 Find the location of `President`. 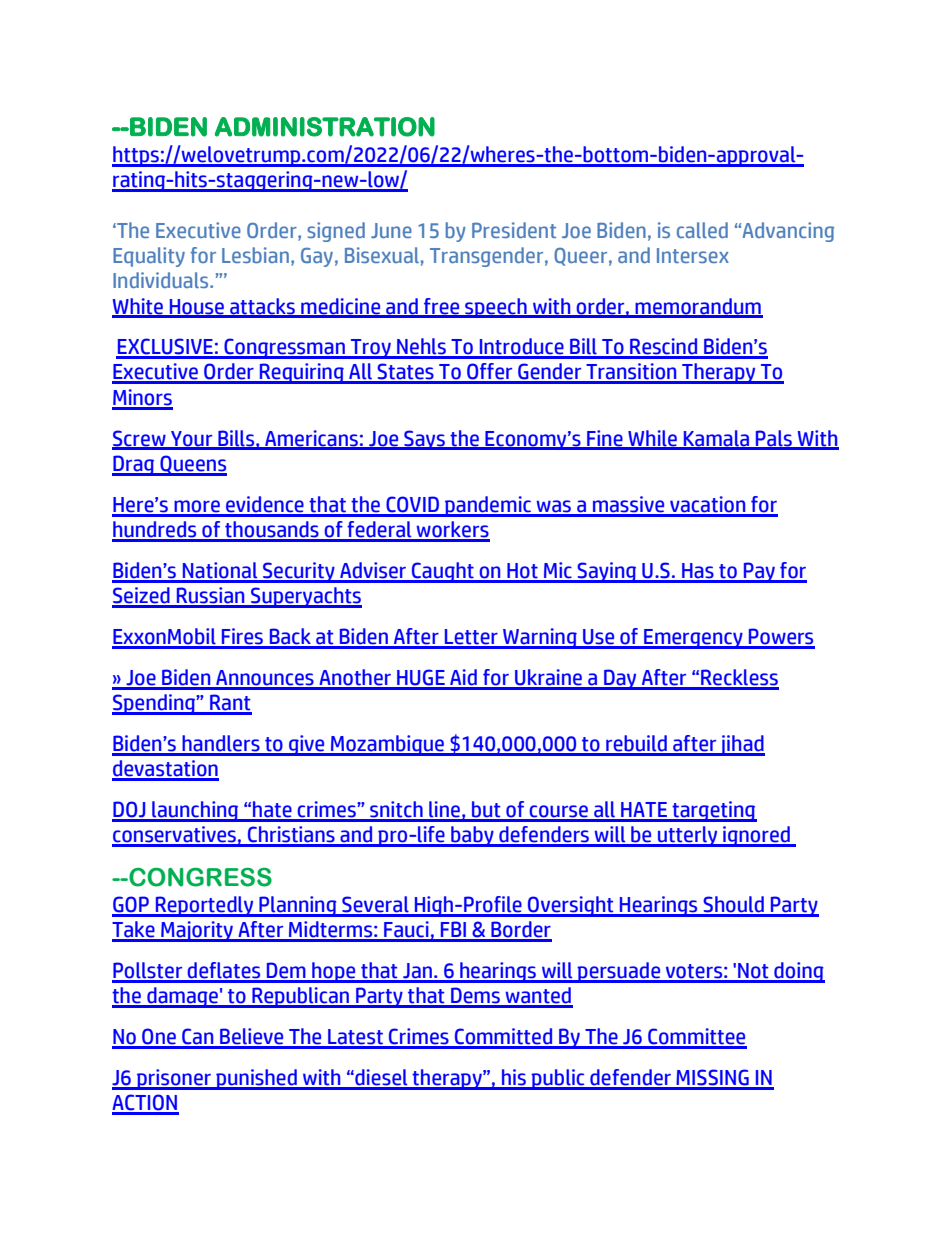

President is located at coordinates (514, 230).
